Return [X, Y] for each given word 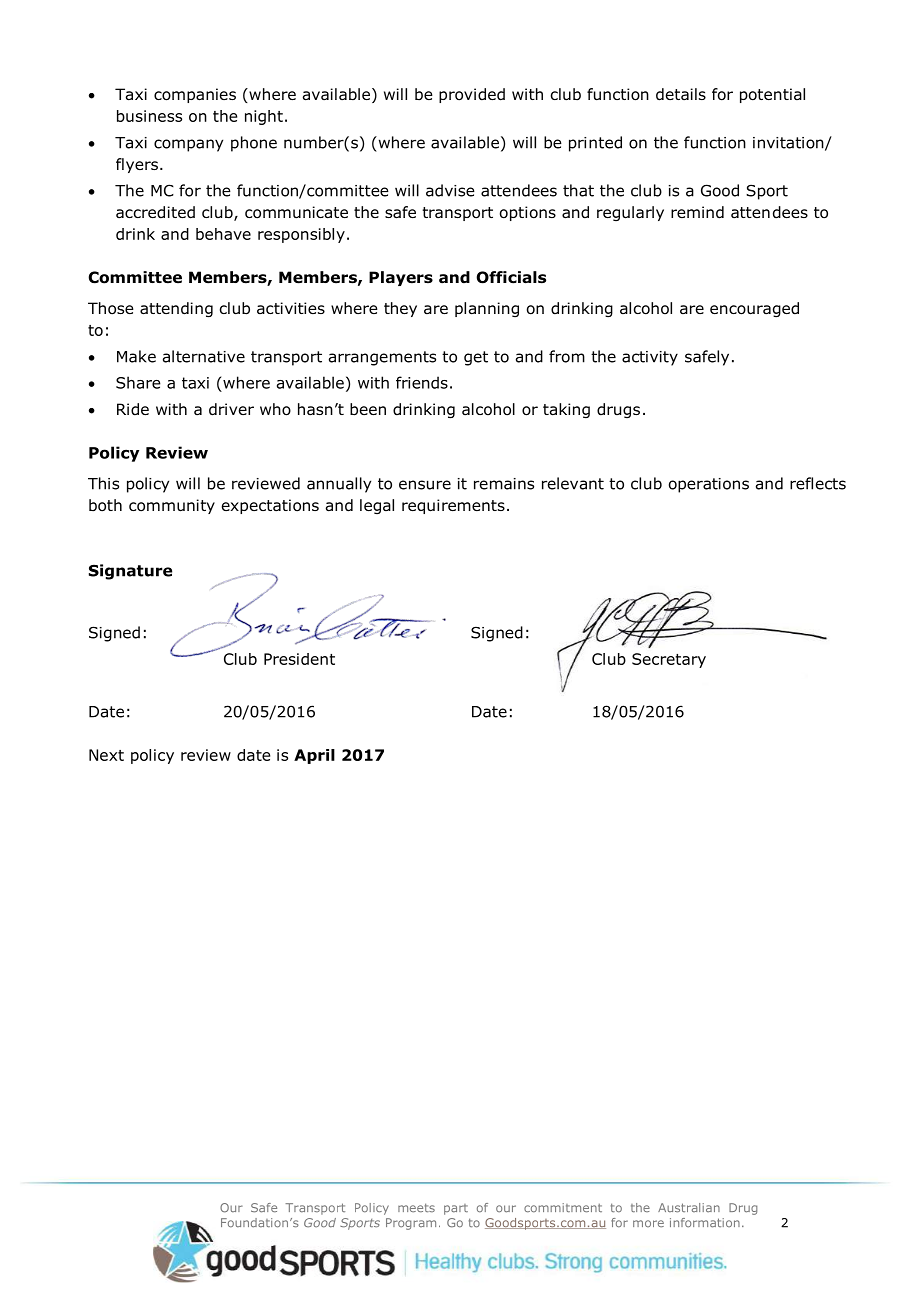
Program [411, 1224]
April [314, 756]
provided [472, 95]
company [188, 145]
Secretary [669, 660]
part [456, 1209]
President [299, 659]
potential [772, 95]
